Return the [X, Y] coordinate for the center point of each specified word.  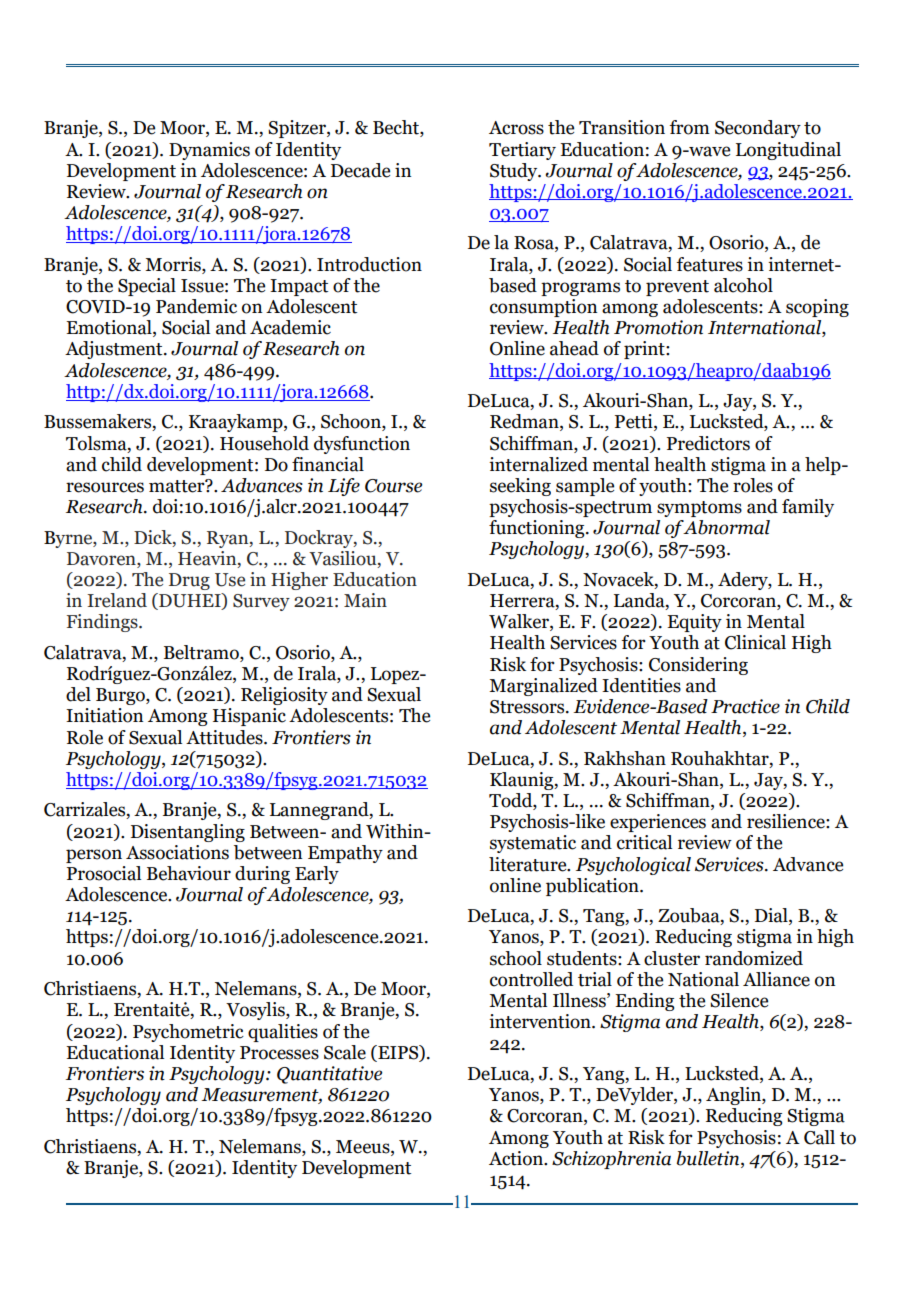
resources [105, 487]
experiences [658, 823]
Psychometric [188, 1033]
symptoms [699, 509]
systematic [533, 844]
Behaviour [189, 873]
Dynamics [209, 151]
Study [515, 172]
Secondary [758, 129]
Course [393, 486]
